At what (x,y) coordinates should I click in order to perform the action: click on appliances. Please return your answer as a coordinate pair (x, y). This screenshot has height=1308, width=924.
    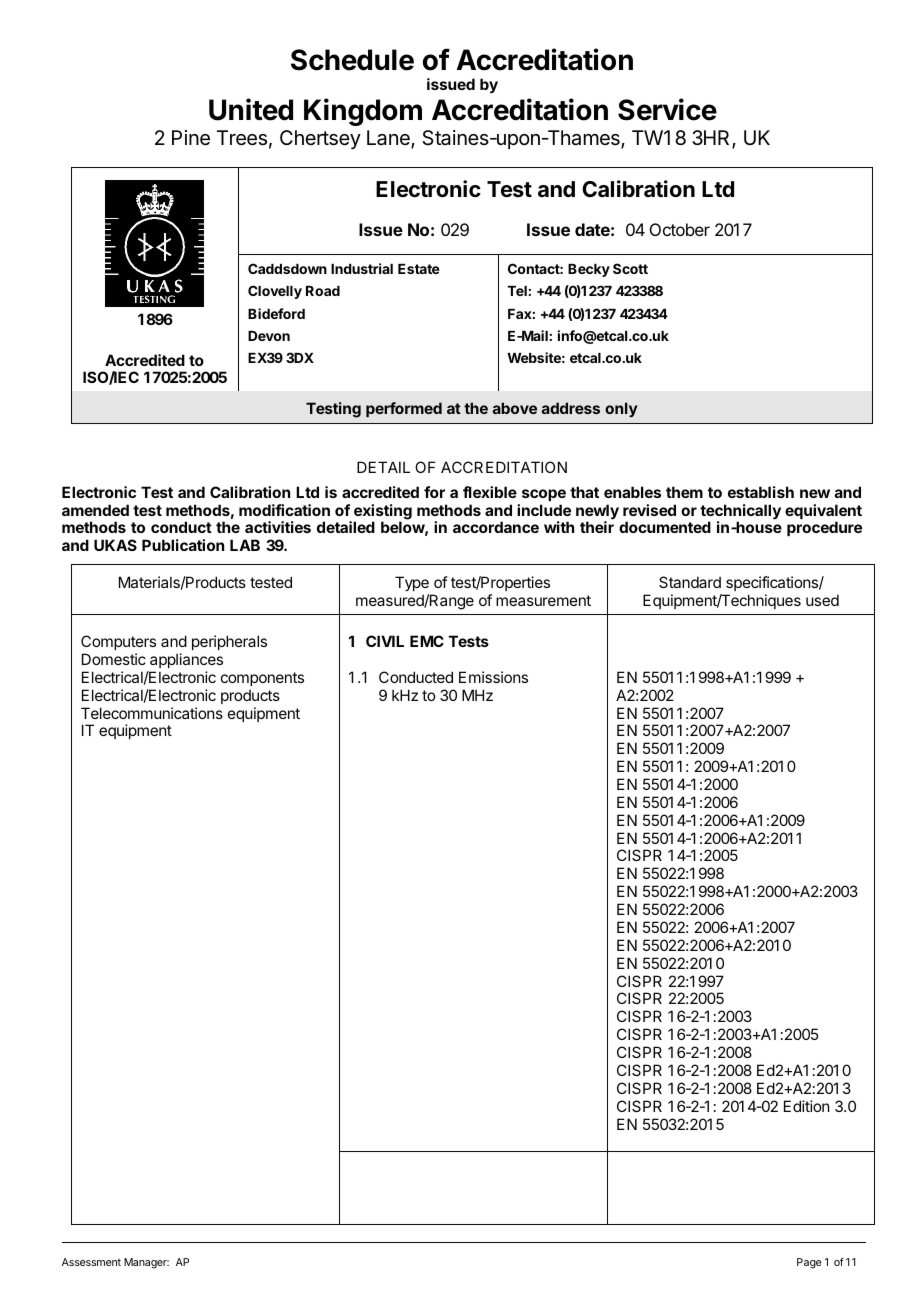
    Looking at the image, I should click on (186, 660).
